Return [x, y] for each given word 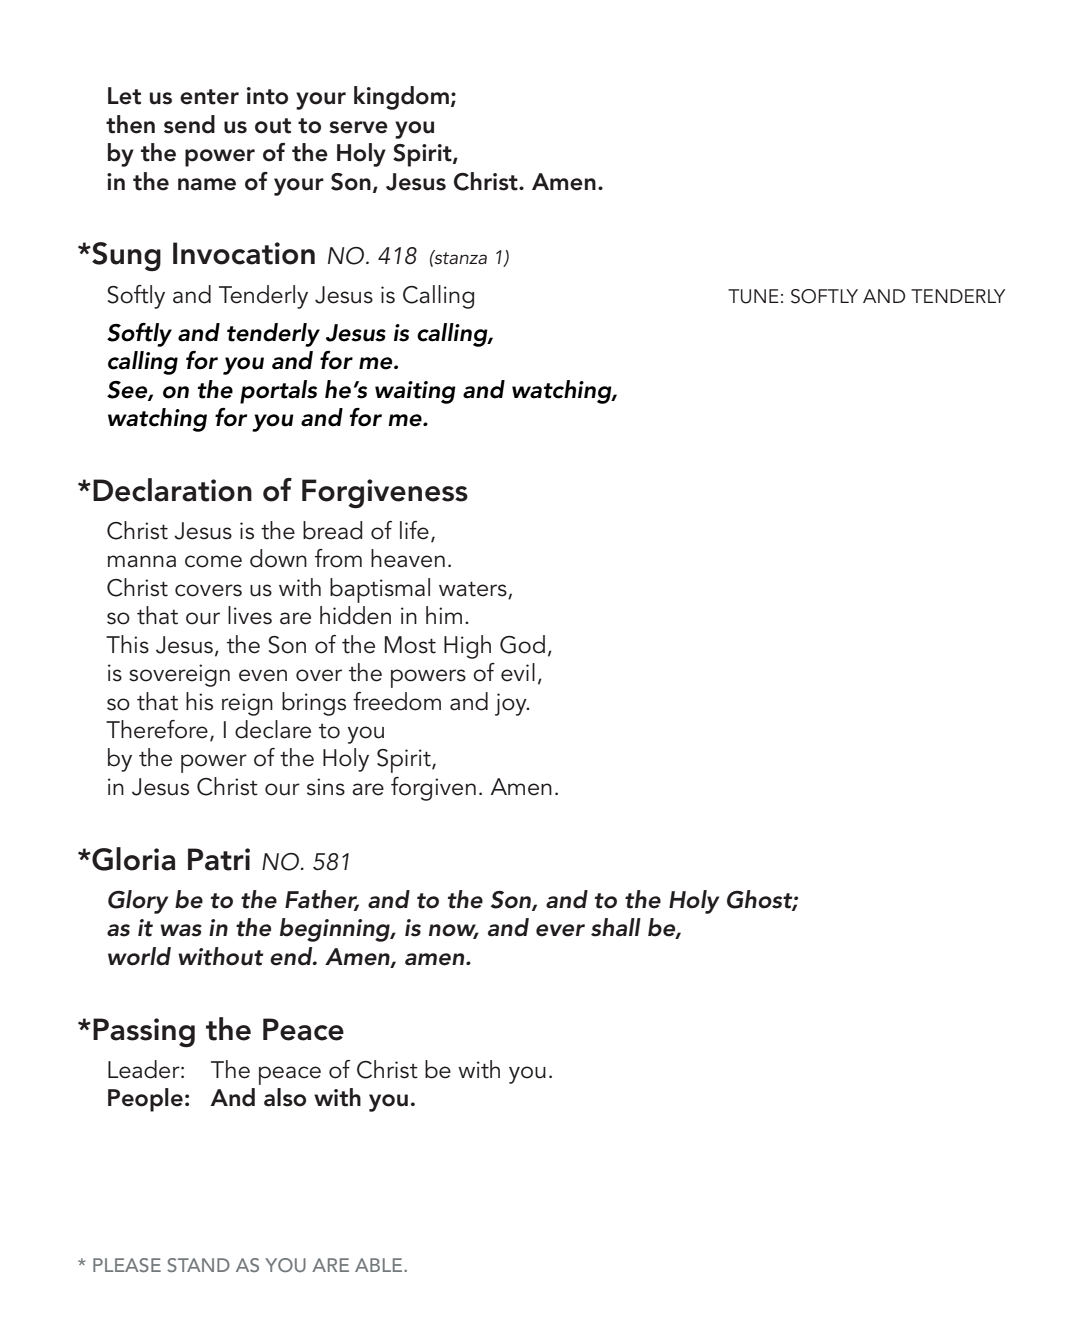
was [181, 930]
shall [616, 927]
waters [474, 590]
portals [278, 392]
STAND [198, 1265]
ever [560, 930]
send [189, 124]
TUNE [753, 296]
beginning [336, 930]
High [467, 647]
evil [518, 672]
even [263, 675]
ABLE [380, 1265]
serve [358, 127]
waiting [415, 392]
